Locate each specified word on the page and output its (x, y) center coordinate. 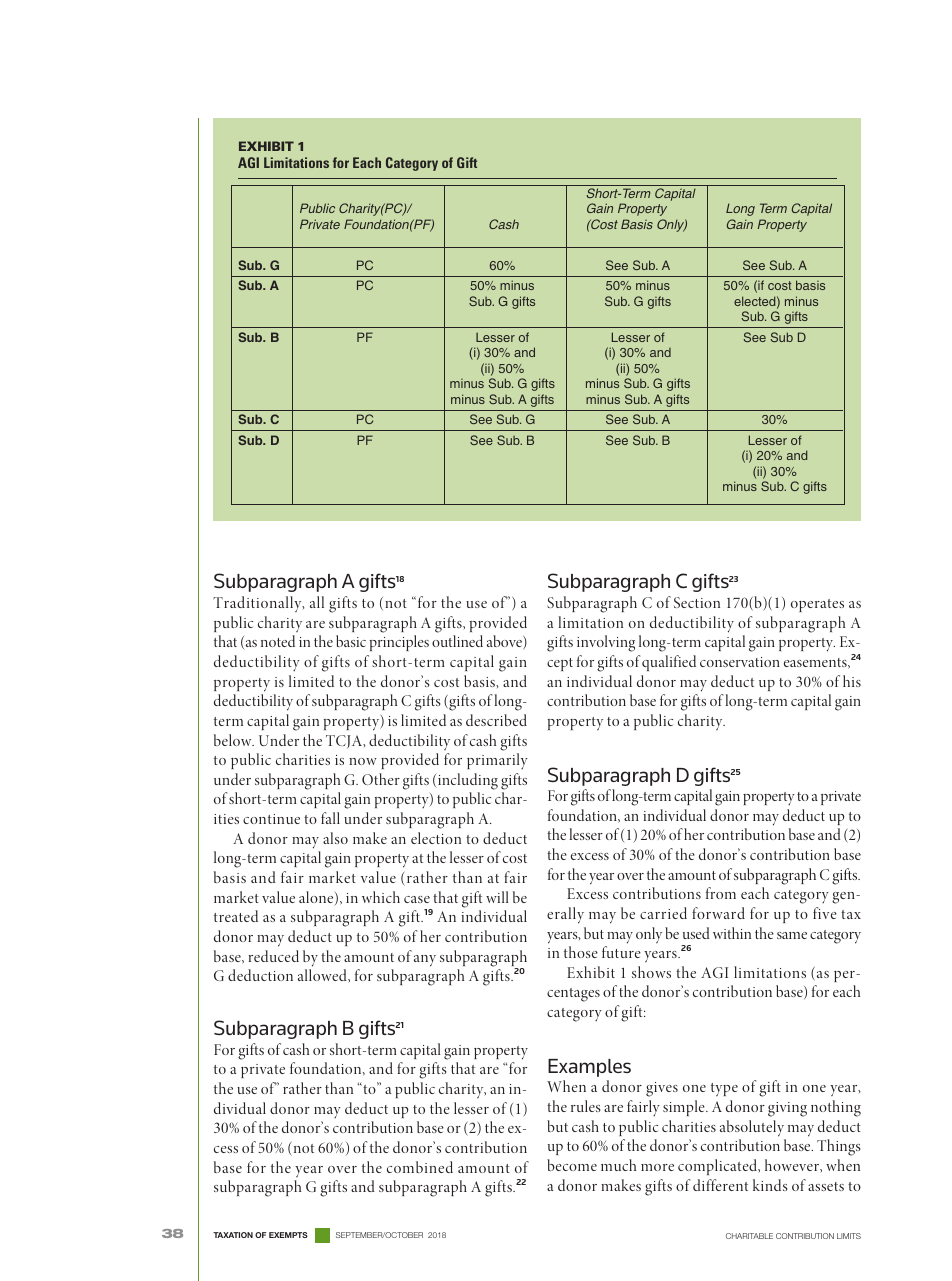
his (852, 681)
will (497, 897)
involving (606, 643)
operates (817, 605)
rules (586, 1106)
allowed (323, 976)
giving (787, 1109)
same (792, 935)
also (335, 838)
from (721, 893)
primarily (497, 761)
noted (278, 641)
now (363, 761)
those (581, 952)
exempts (288, 1235)
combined (420, 1167)
